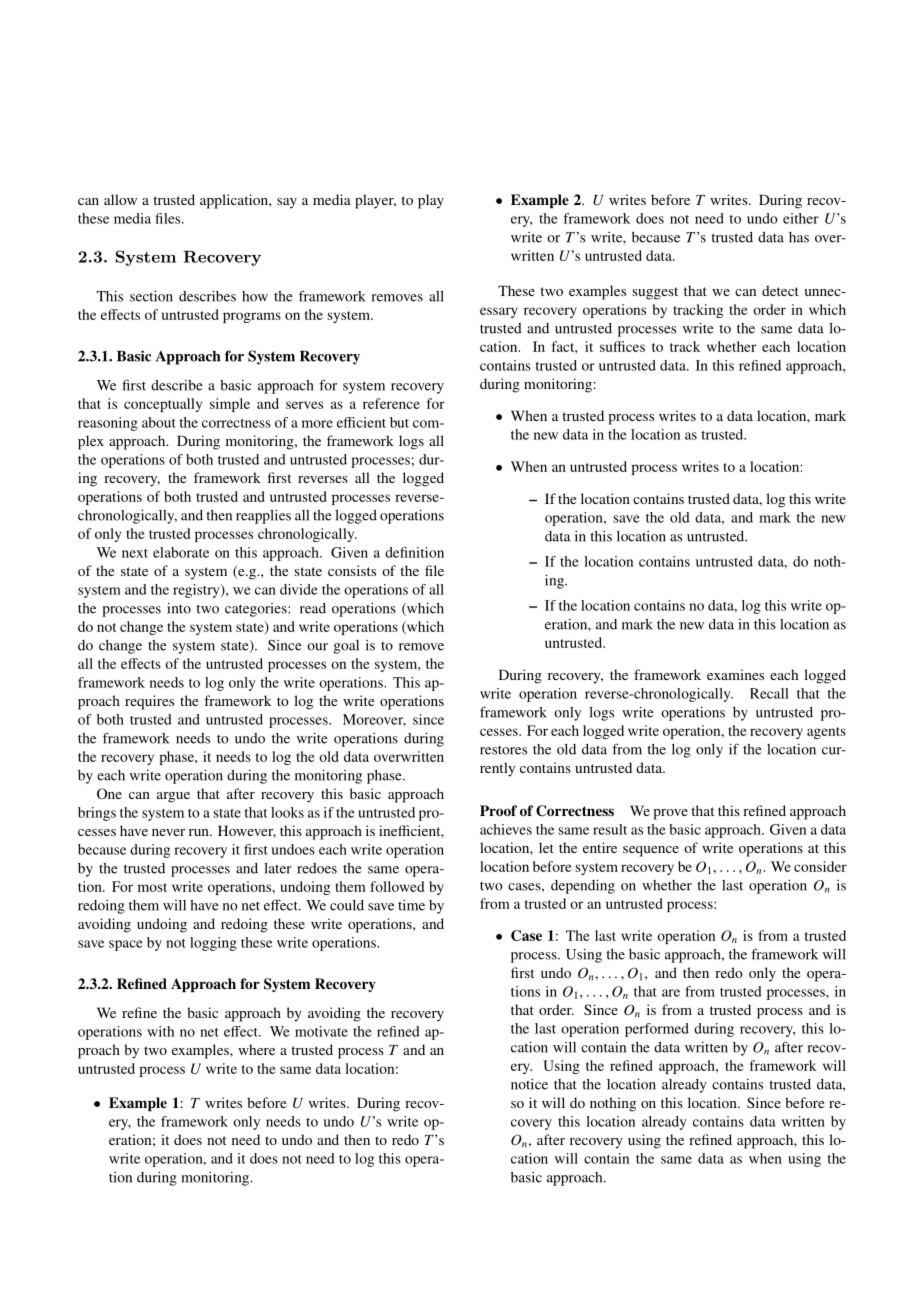 The height and width of the page is (1308, 924). Describe the element at coordinates (346, 647) in the page. I see `goal` at that location.
